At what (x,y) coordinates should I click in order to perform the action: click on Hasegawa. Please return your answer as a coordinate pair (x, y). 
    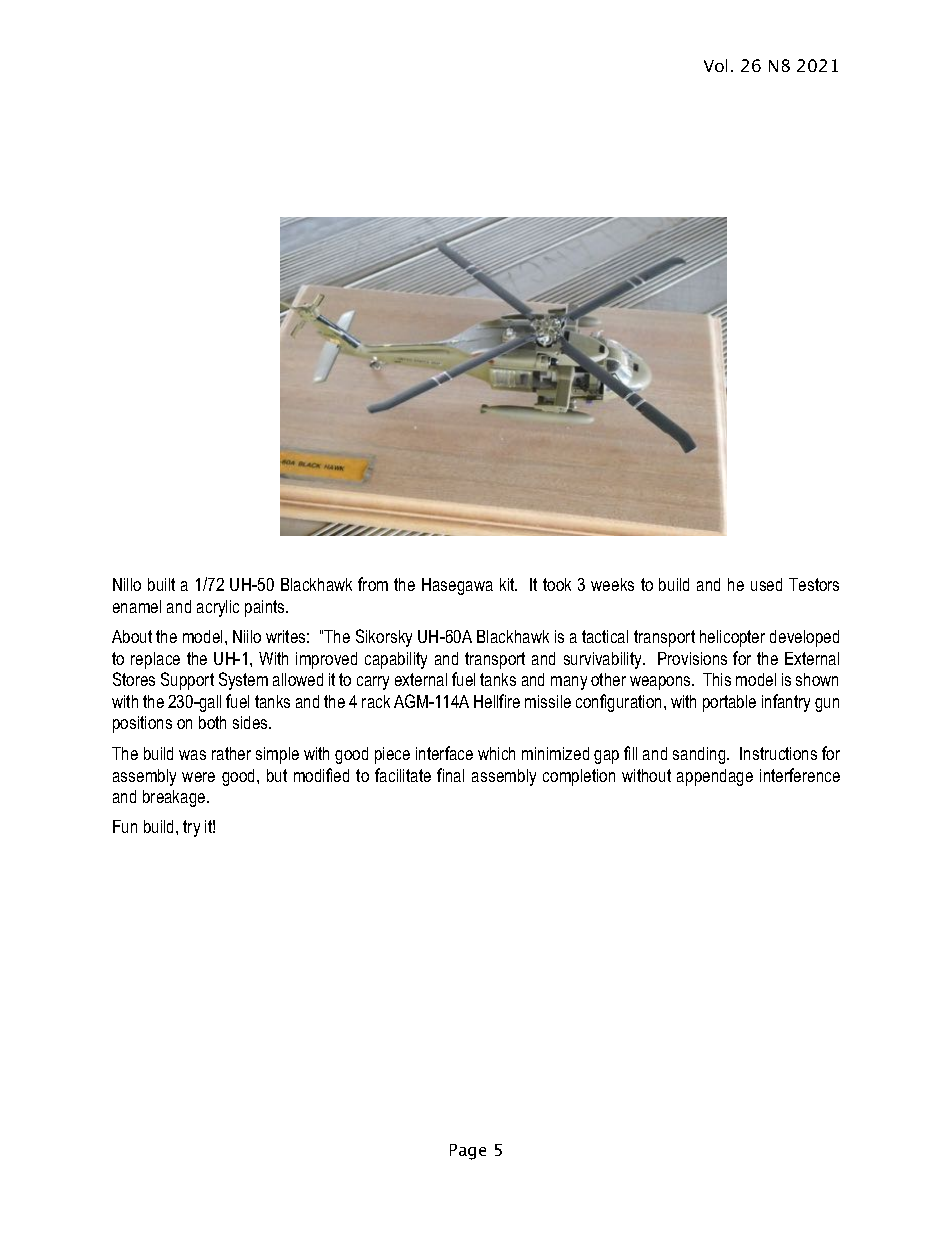
    Looking at the image, I should click on (457, 586).
